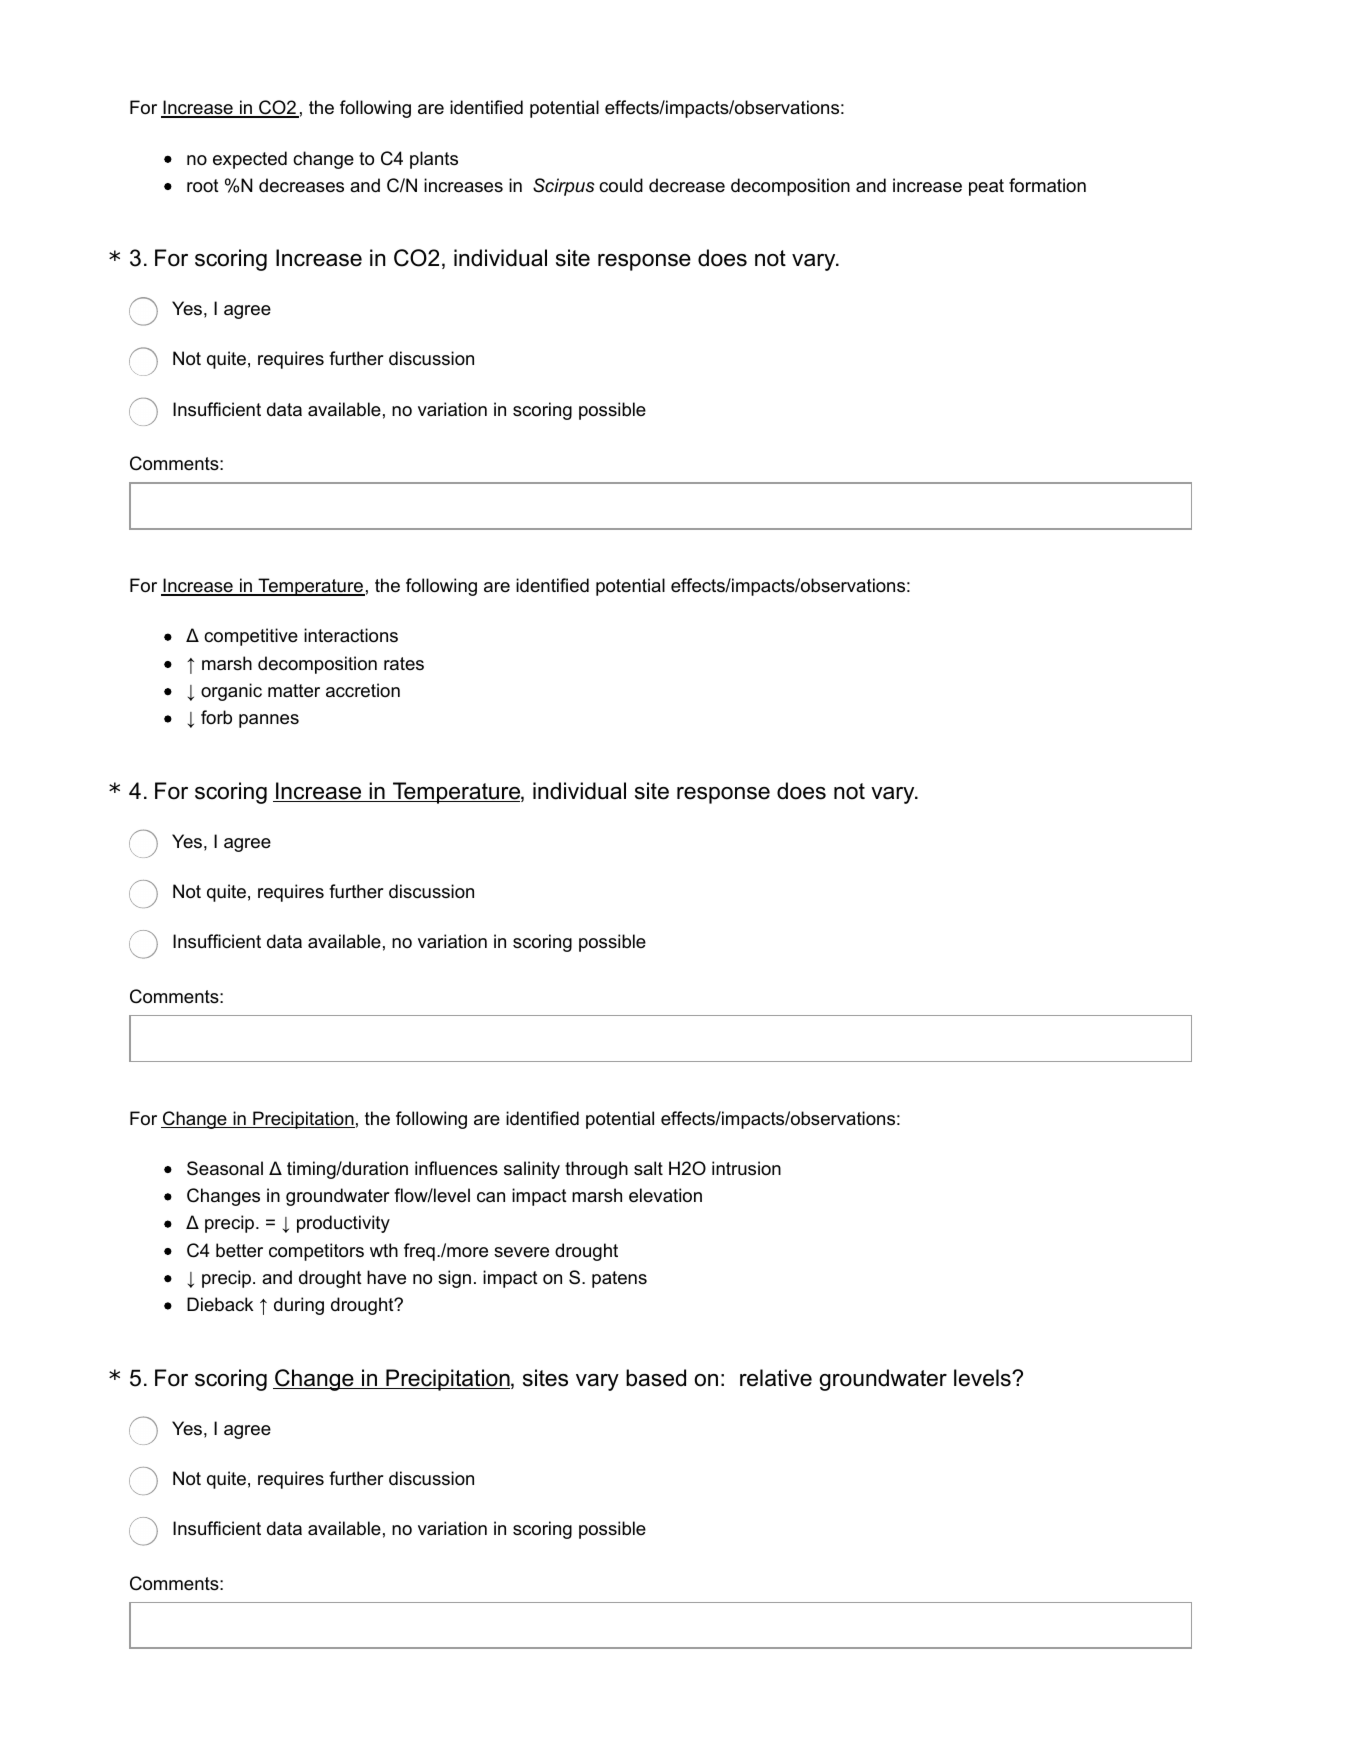  I want to click on peat, so click(986, 187).
